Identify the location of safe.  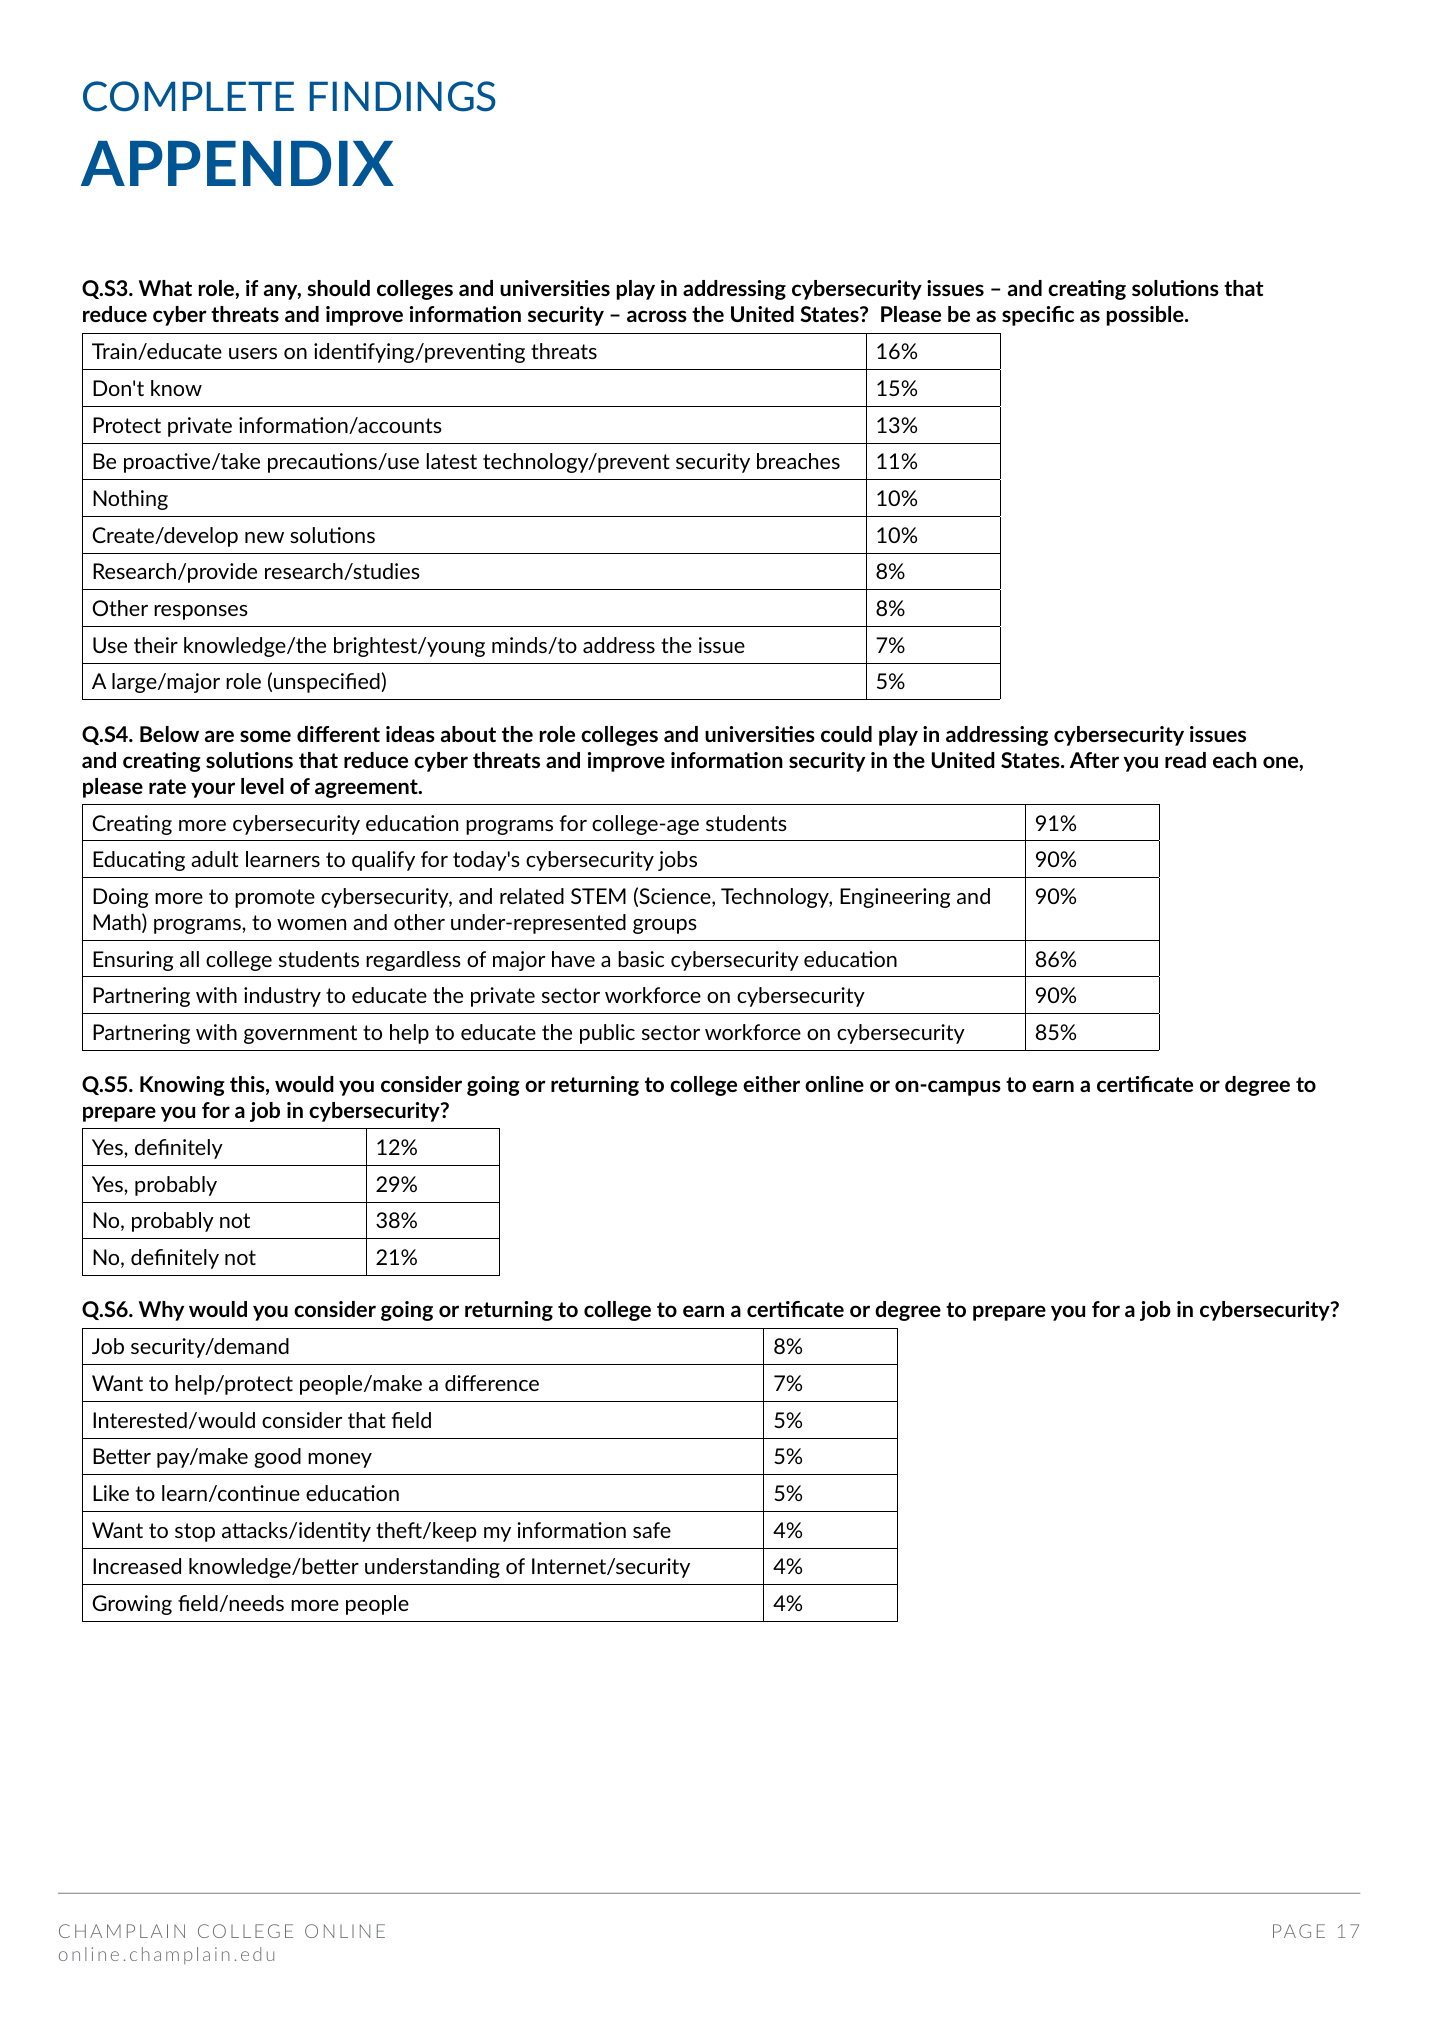
(652, 1530).
